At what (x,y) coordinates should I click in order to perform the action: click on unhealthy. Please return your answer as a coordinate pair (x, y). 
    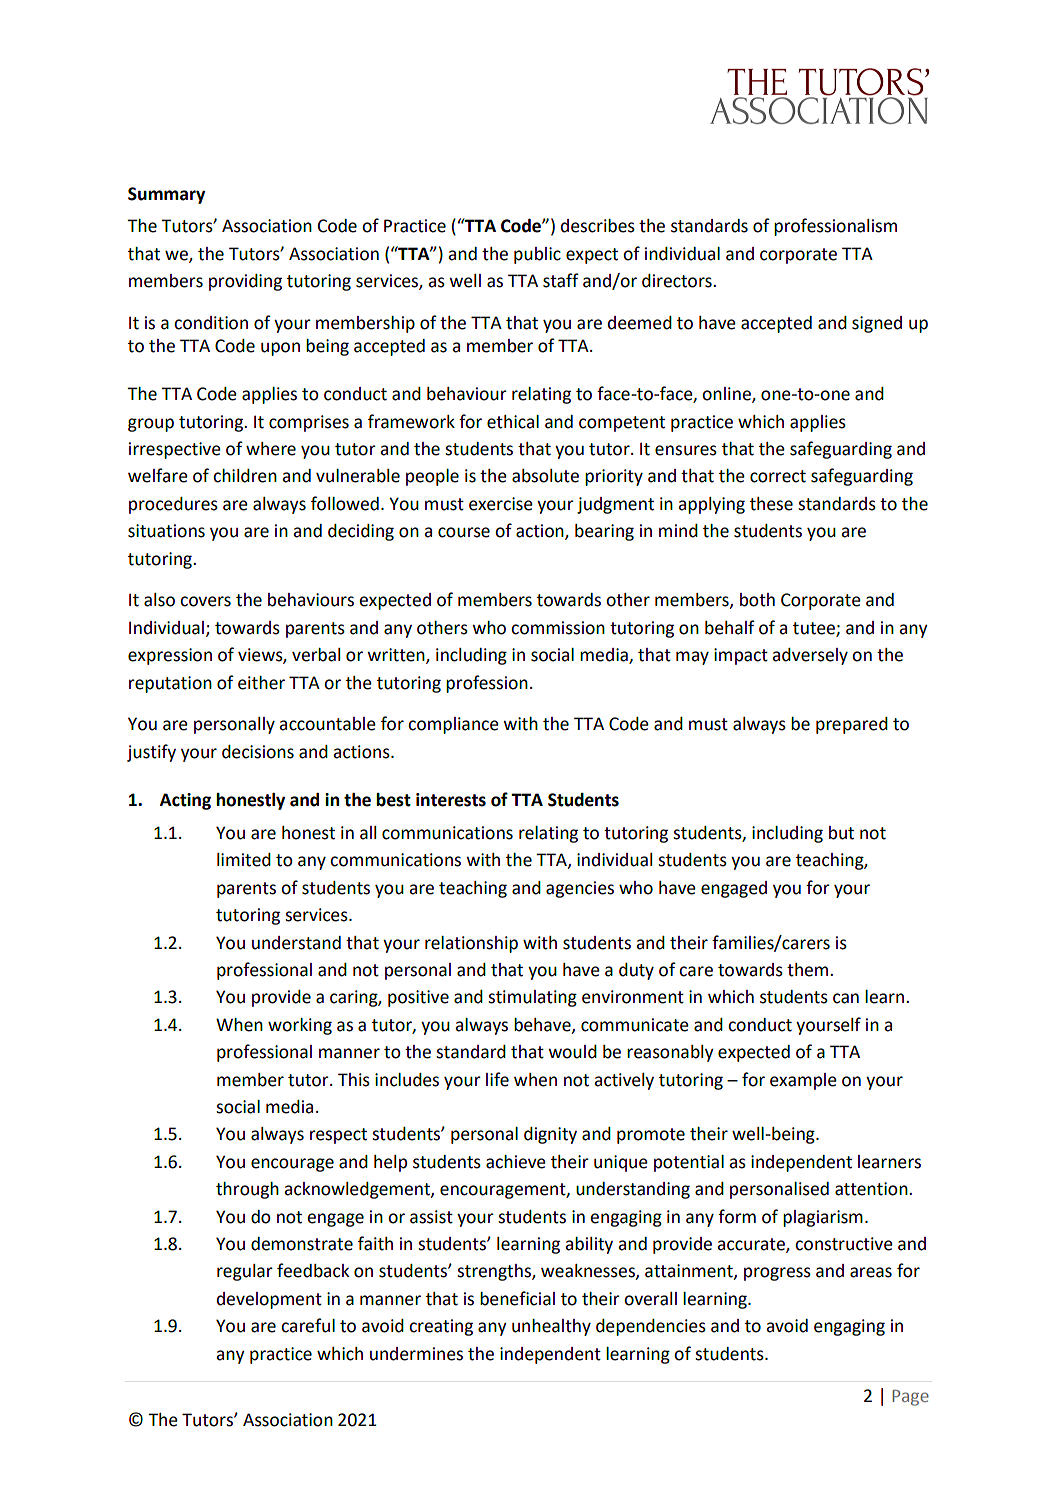
    Looking at the image, I should click on (551, 1327).
